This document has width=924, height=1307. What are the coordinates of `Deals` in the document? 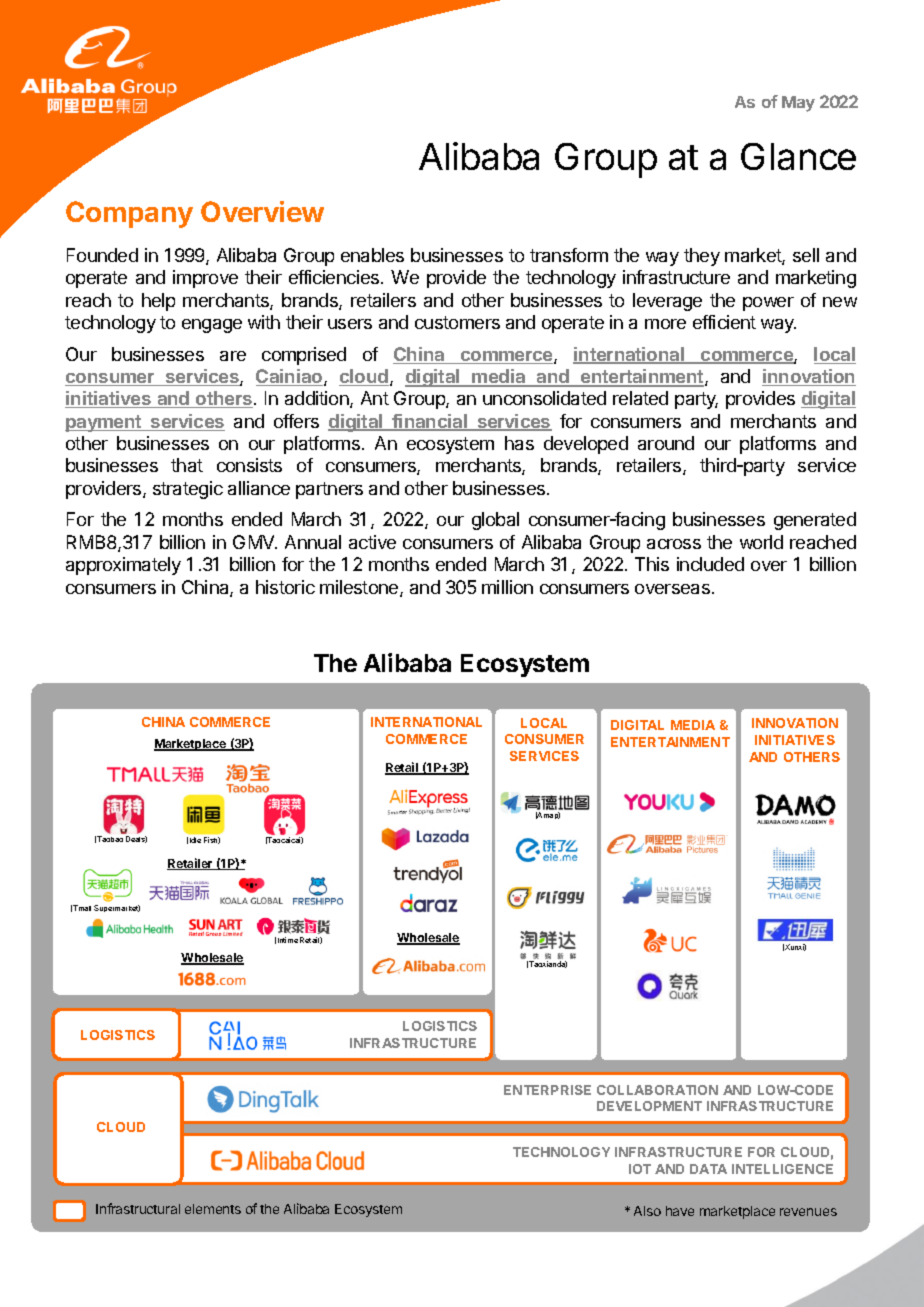 It's located at (136, 839).
